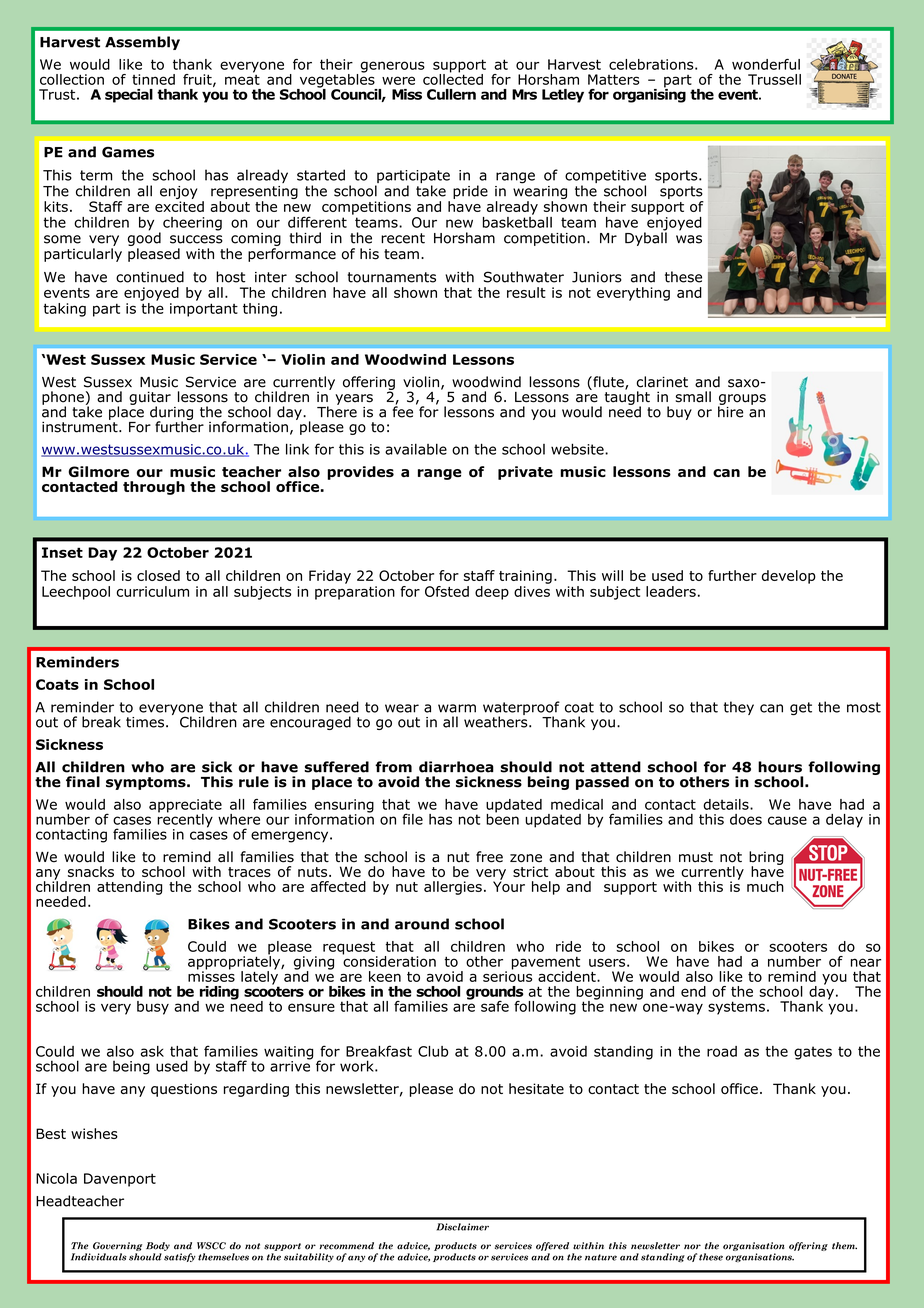 The width and height of the document is (924, 1308). I want to click on grounds, so click(494, 994).
